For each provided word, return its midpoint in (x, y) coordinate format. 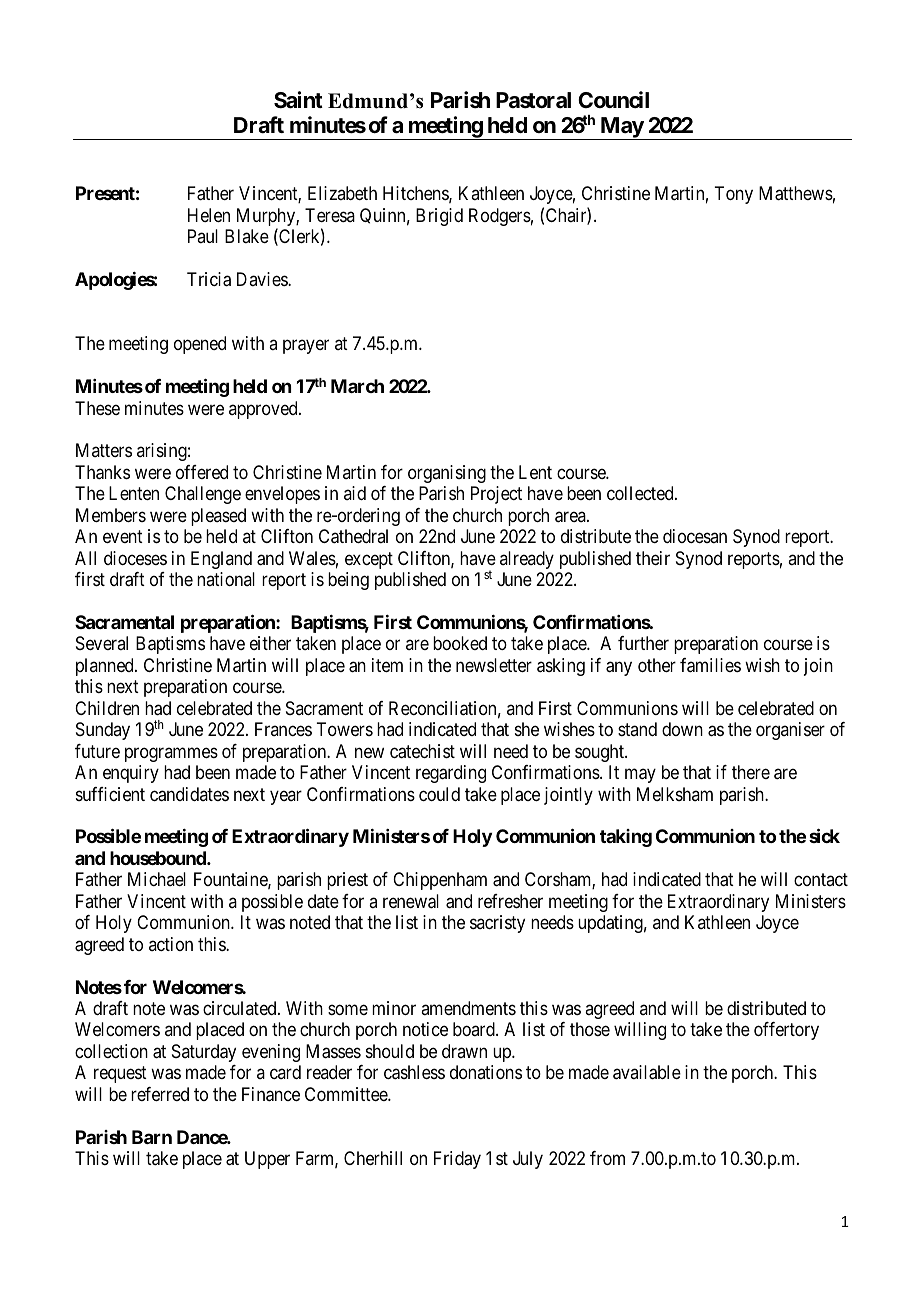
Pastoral (533, 100)
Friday (457, 1160)
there (751, 772)
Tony (733, 195)
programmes (171, 754)
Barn (152, 1137)
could (439, 794)
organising (447, 474)
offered (202, 472)
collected (641, 493)
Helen (209, 215)
